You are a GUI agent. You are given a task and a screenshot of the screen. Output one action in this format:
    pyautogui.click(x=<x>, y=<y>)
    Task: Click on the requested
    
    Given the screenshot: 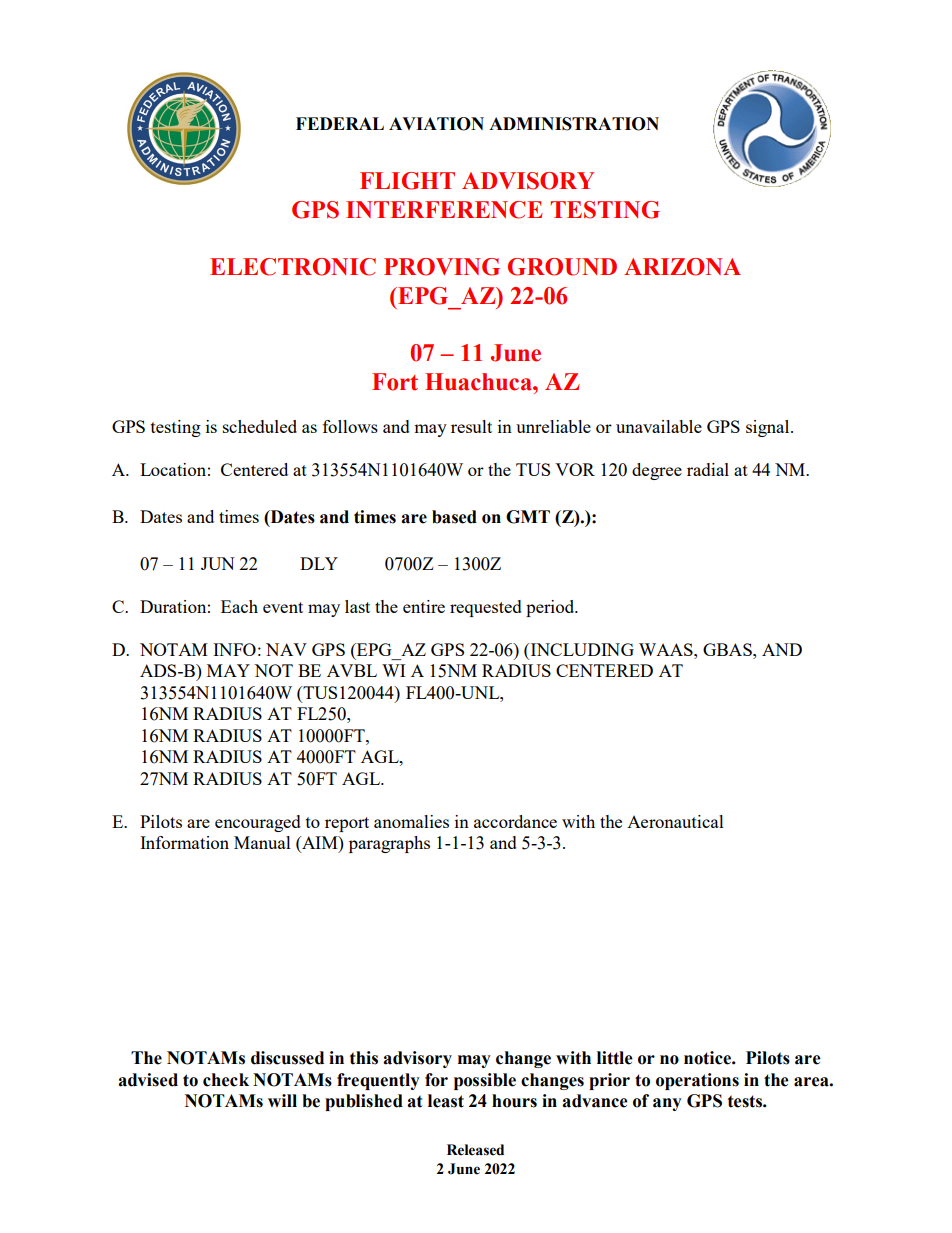 What is the action you would take?
    pyautogui.click(x=486, y=608)
